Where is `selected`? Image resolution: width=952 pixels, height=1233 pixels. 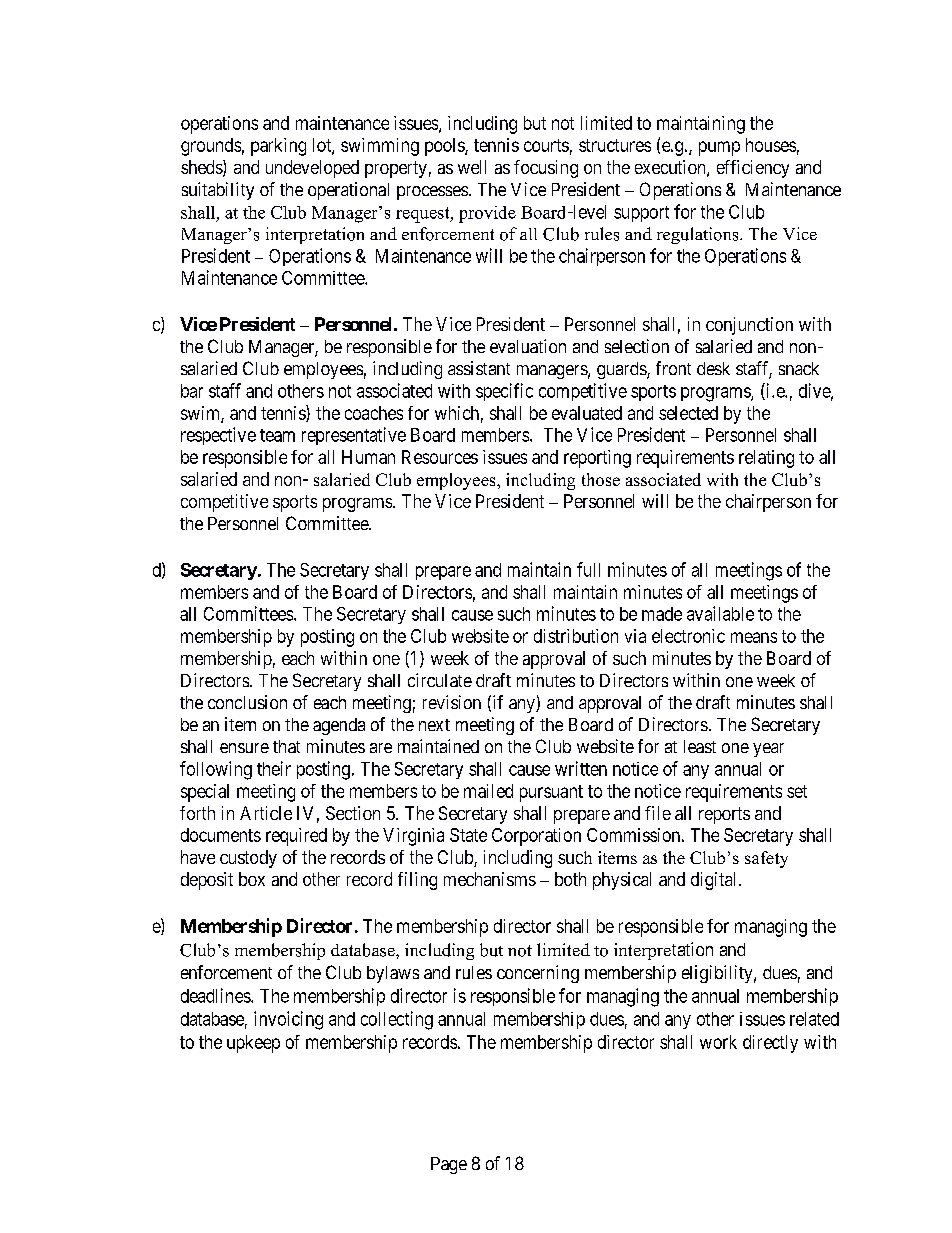
selected is located at coordinates (688, 413).
